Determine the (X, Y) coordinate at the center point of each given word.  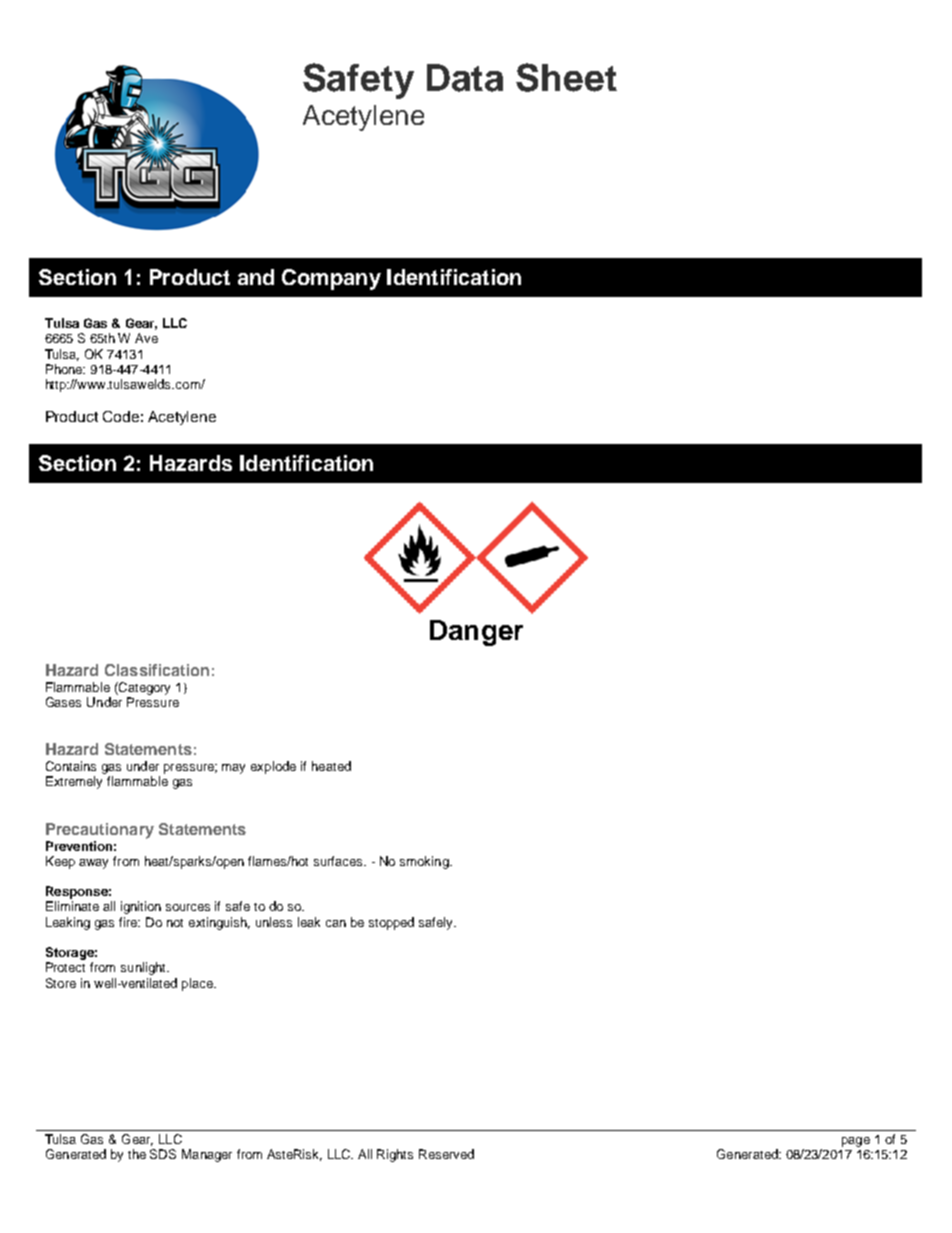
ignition (141, 907)
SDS (163, 1154)
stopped (391, 923)
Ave (146, 338)
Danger (476, 633)
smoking (425, 862)
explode (273, 767)
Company (331, 279)
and (256, 277)
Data (465, 78)
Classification (157, 670)
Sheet (566, 77)
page (856, 1142)
